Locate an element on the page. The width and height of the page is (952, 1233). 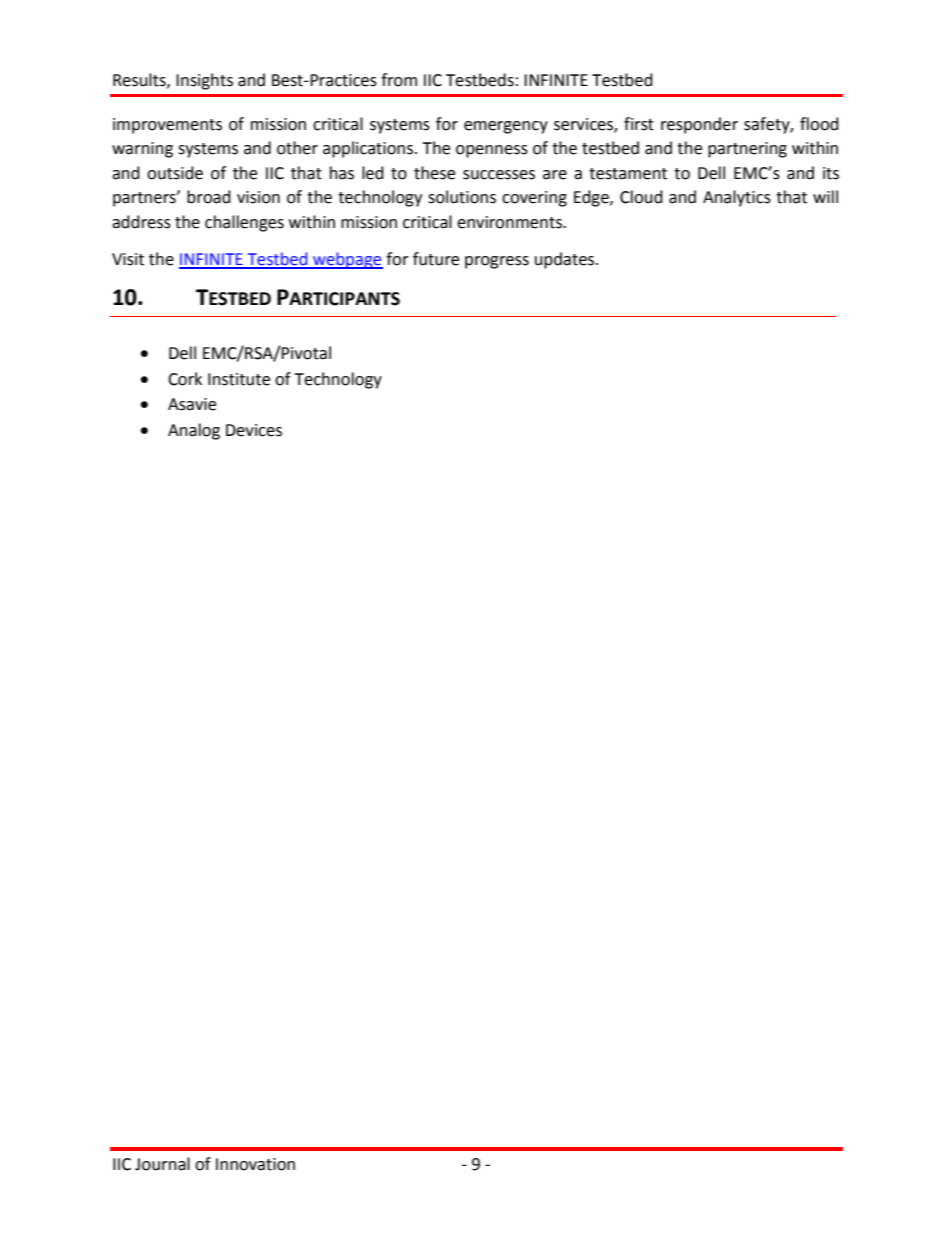
Innovation is located at coordinates (255, 1164).
